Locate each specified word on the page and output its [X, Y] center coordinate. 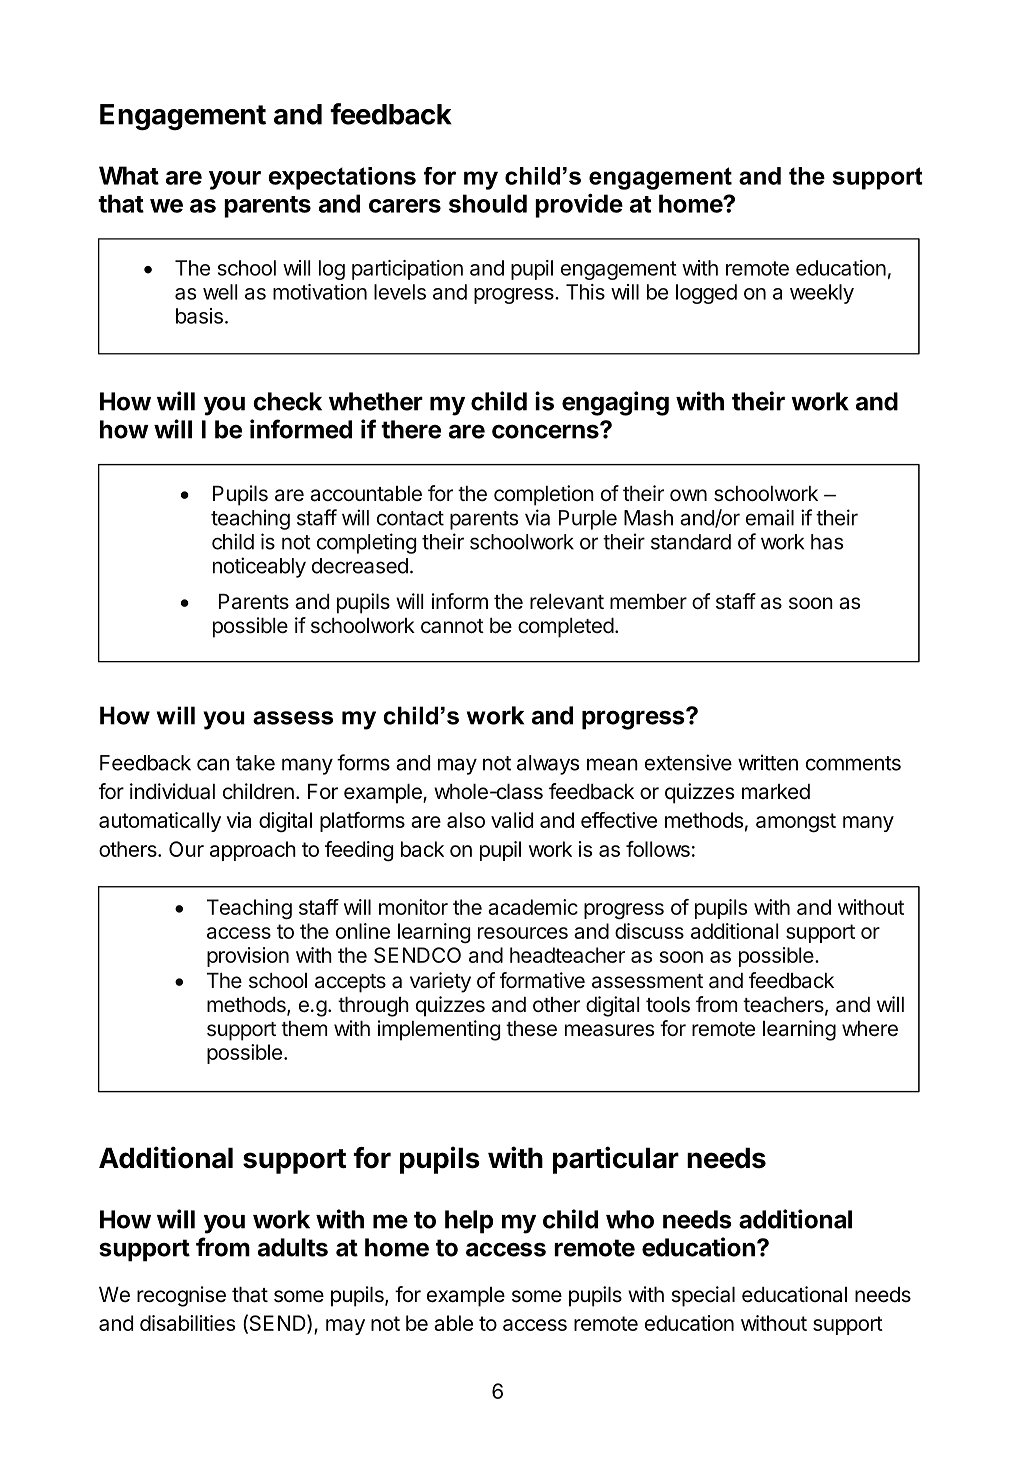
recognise [181, 1296]
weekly [822, 294]
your [235, 180]
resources [523, 933]
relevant [567, 602]
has [827, 542]
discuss [649, 931]
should [488, 203]
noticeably [259, 567]
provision [248, 957]
